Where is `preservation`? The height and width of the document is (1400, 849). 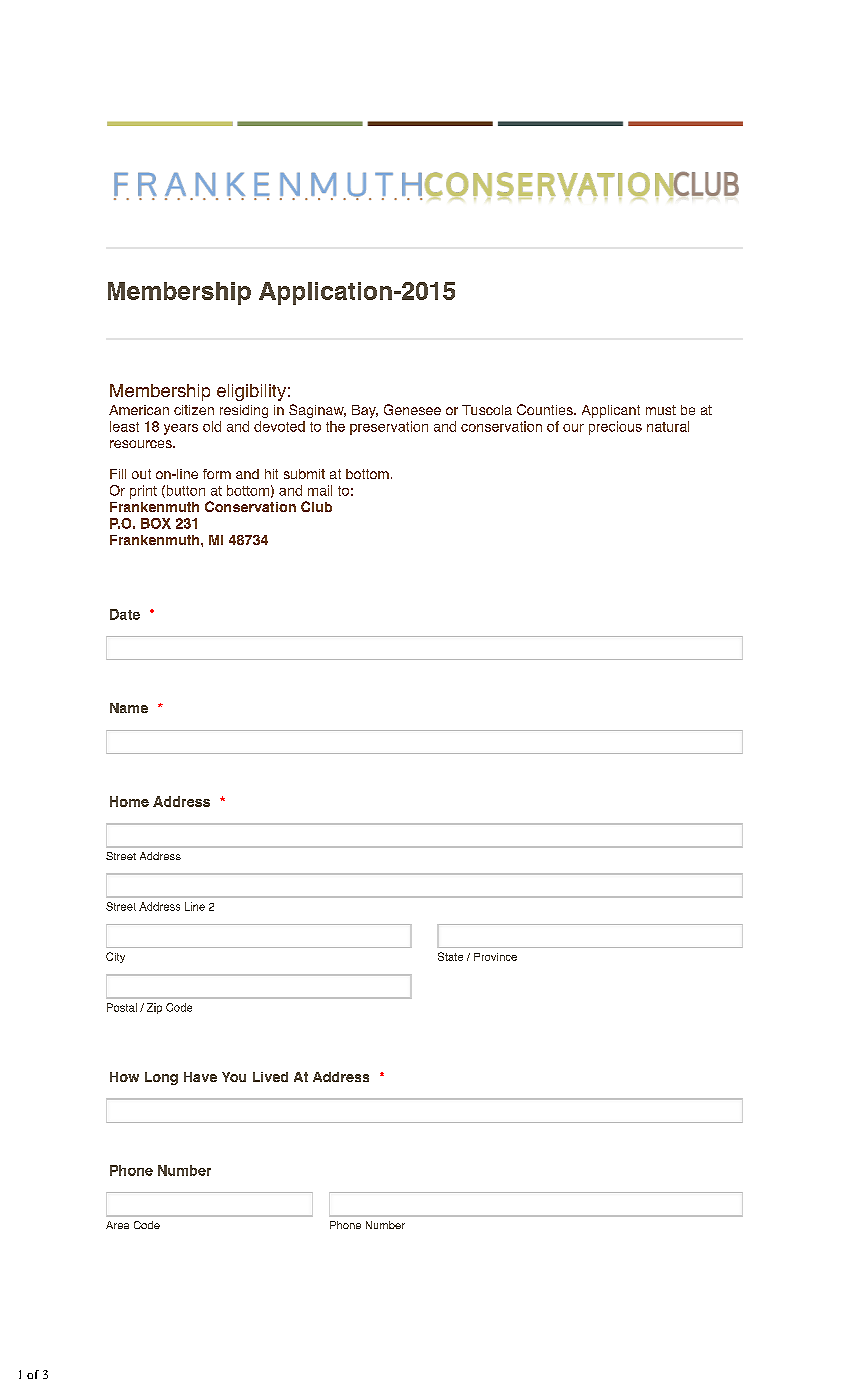
preservation is located at coordinates (389, 428).
